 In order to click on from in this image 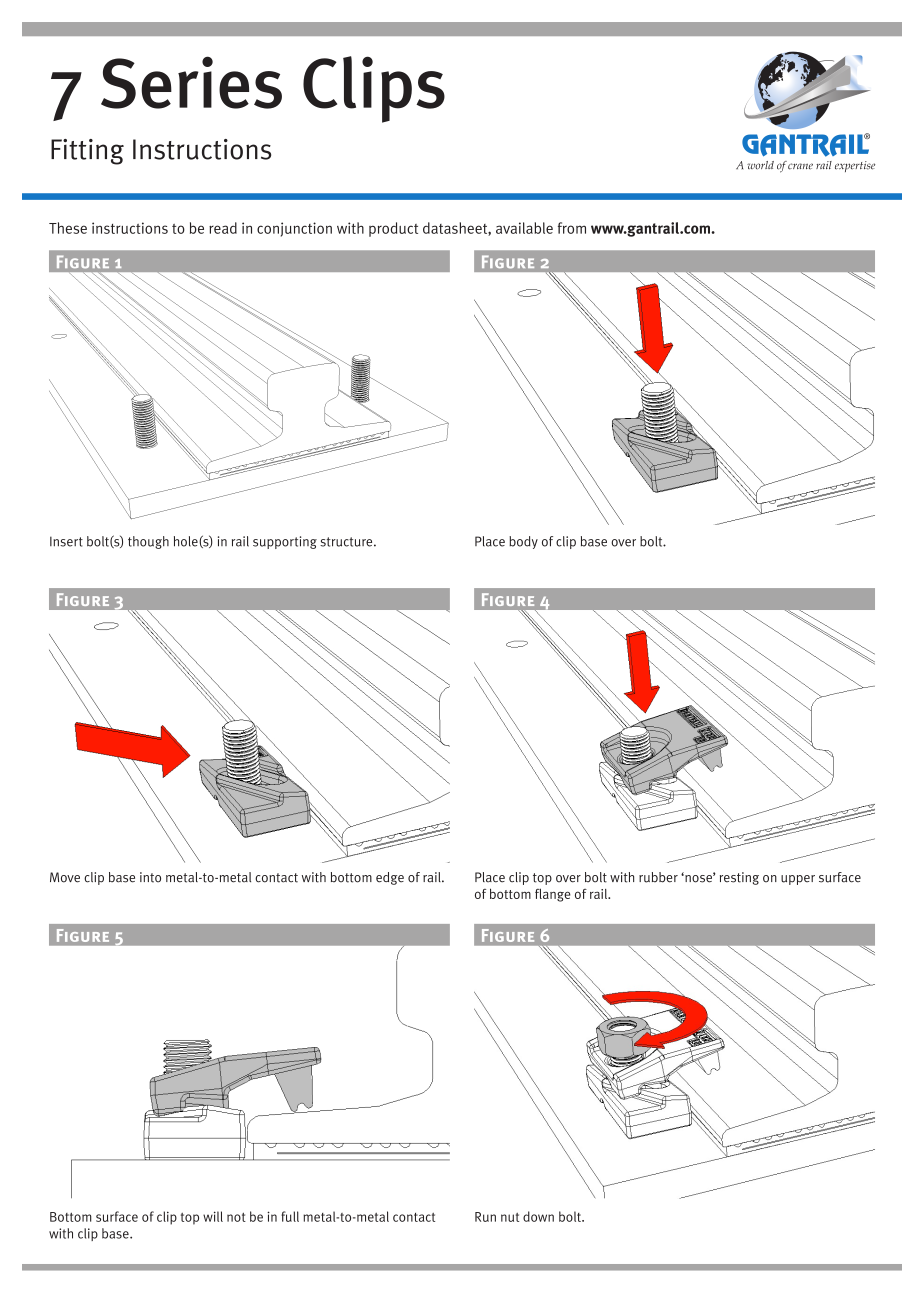, I will do `click(572, 228)`.
